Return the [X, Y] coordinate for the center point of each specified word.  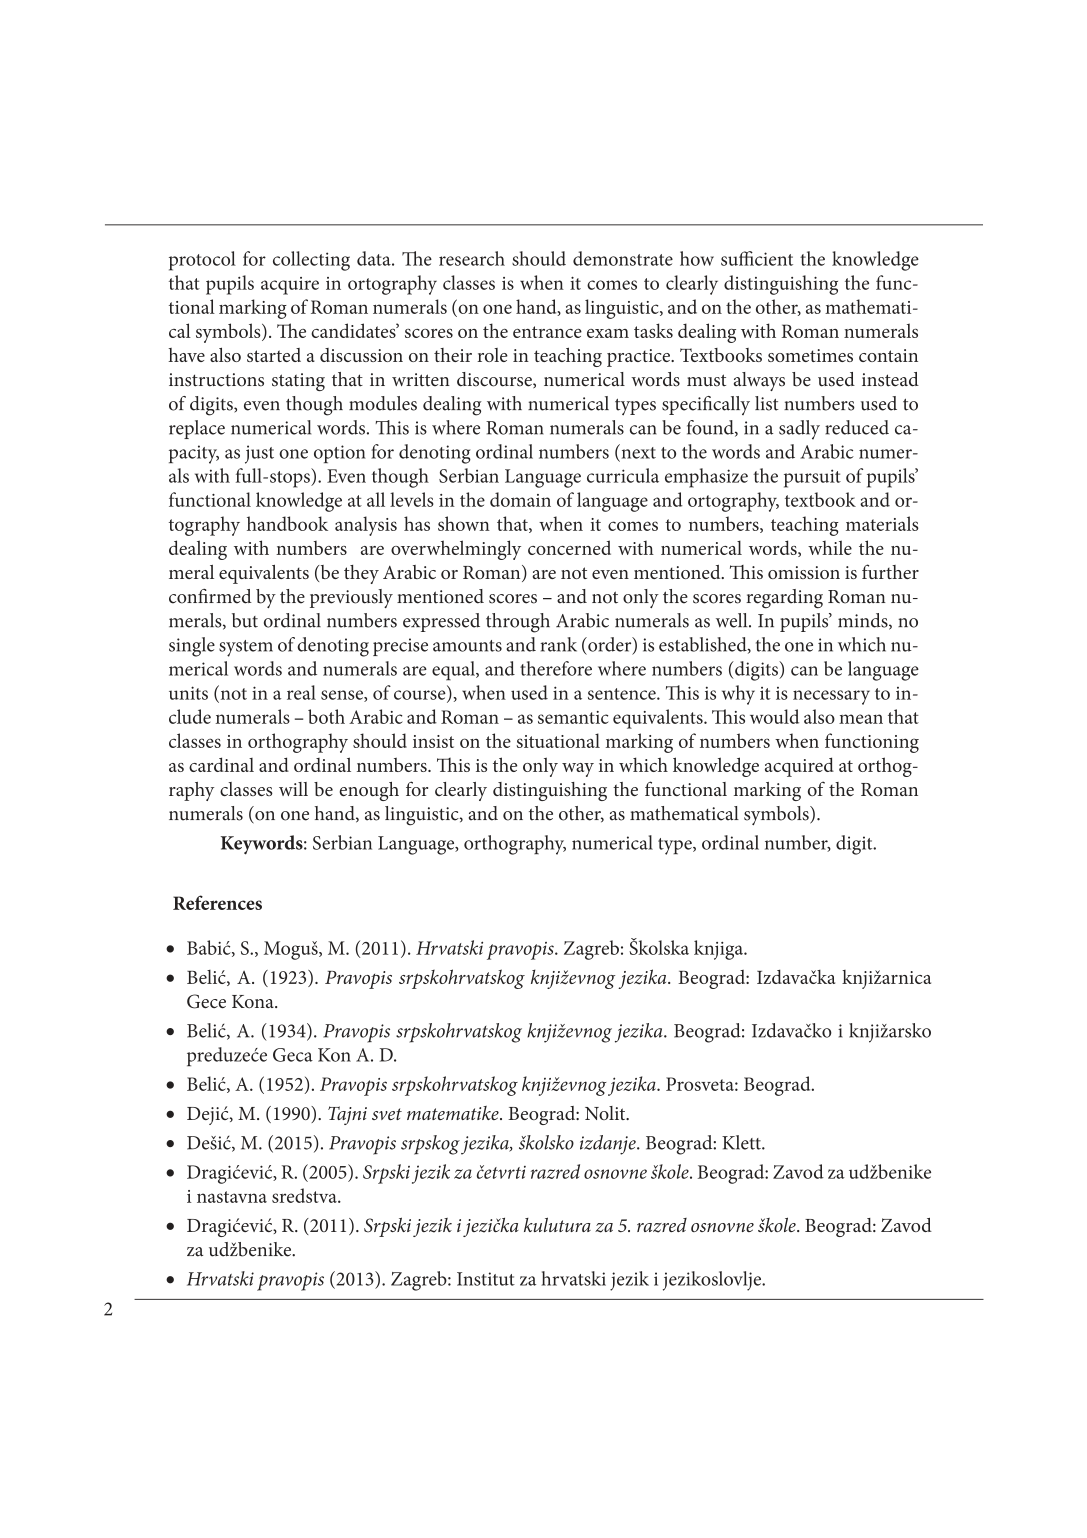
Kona [254, 1001]
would [774, 716]
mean [861, 719]
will [293, 789]
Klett [742, 1142]
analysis [366, 526]
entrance [547, 332]
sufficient [757, 258]
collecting [311, 261]
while [830, 547]
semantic [573, 717]
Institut [486, 1279]
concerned [569, 547]
